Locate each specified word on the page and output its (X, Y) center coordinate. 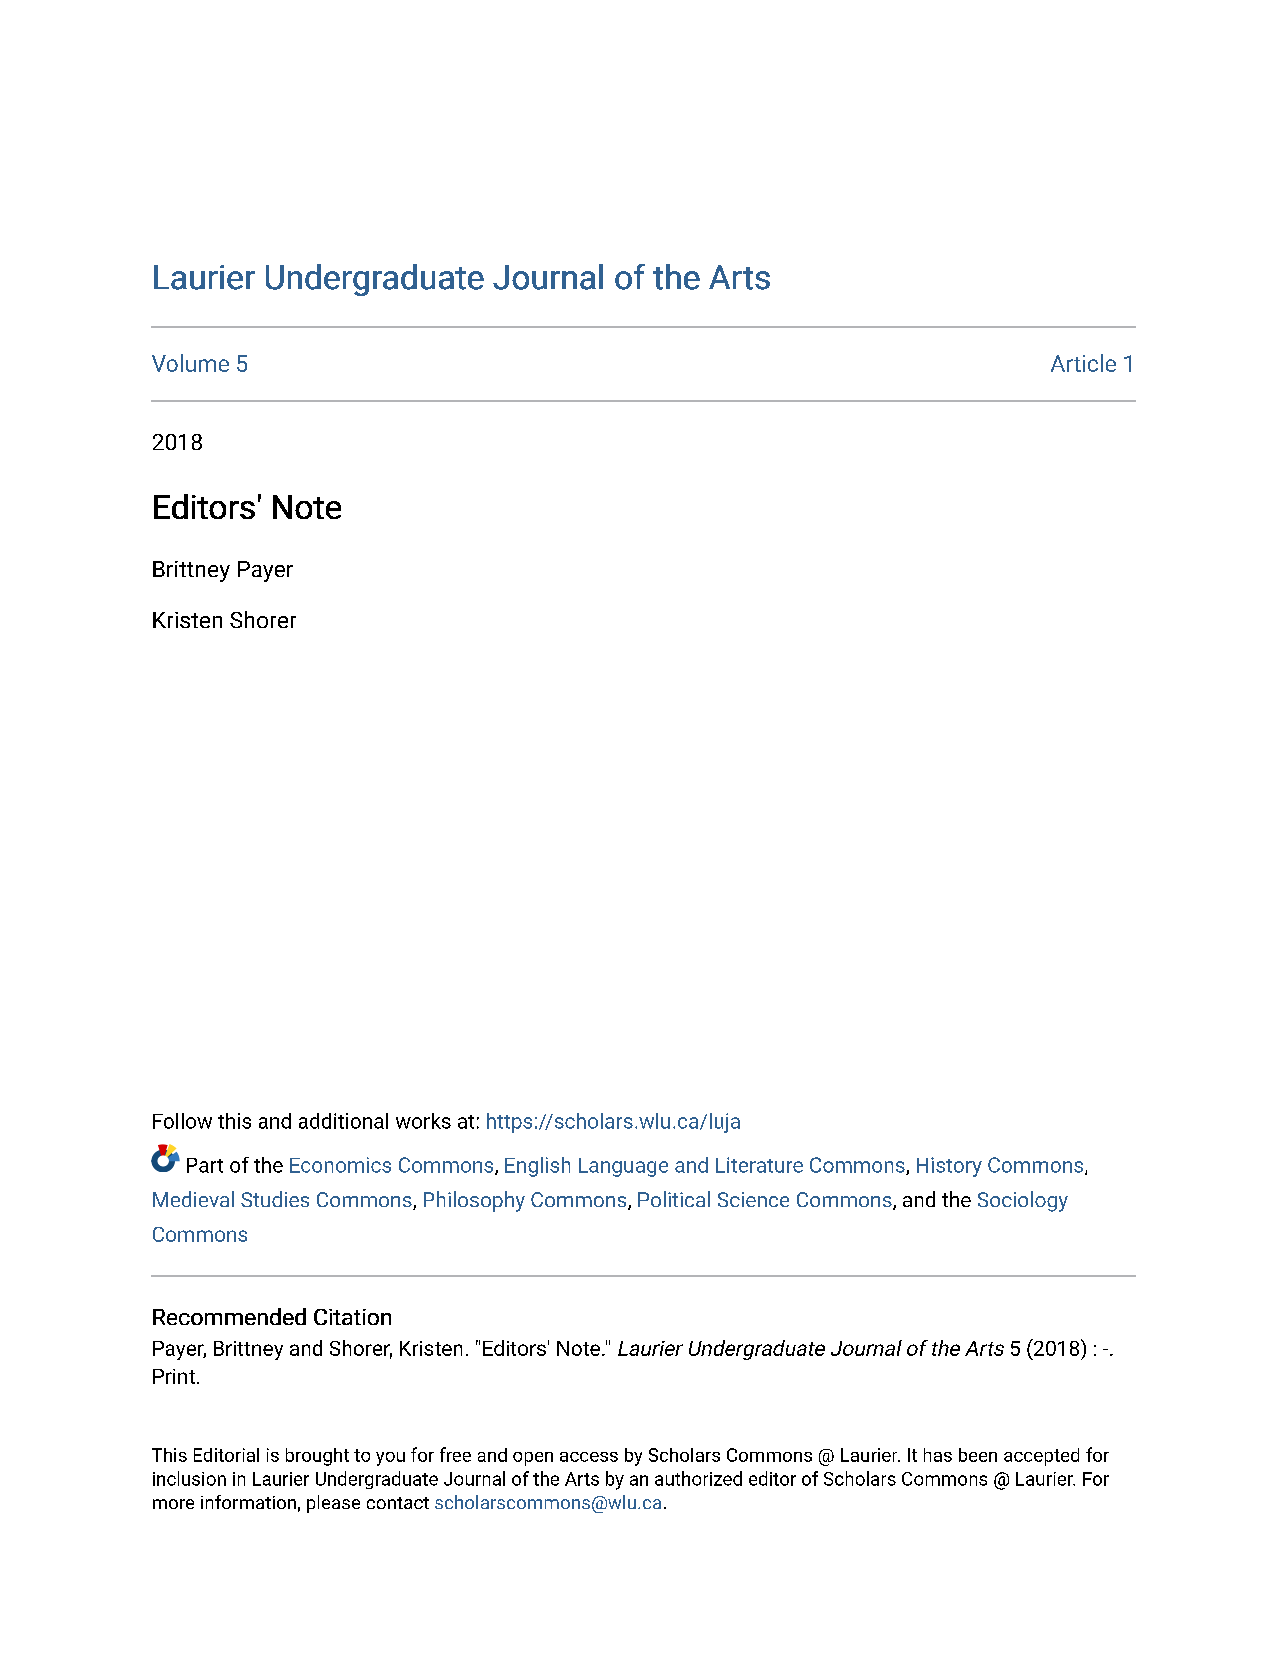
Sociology (1023, 1201)
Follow (182, 1121)
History (949, 1167)
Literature (759, 1165)
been (978, 1455)
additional (343, 1121)
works (423, 1121)
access (589, 1457)
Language (623, 1167)
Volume (190, 363)
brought (317, 1457)
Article (1083, 363)
